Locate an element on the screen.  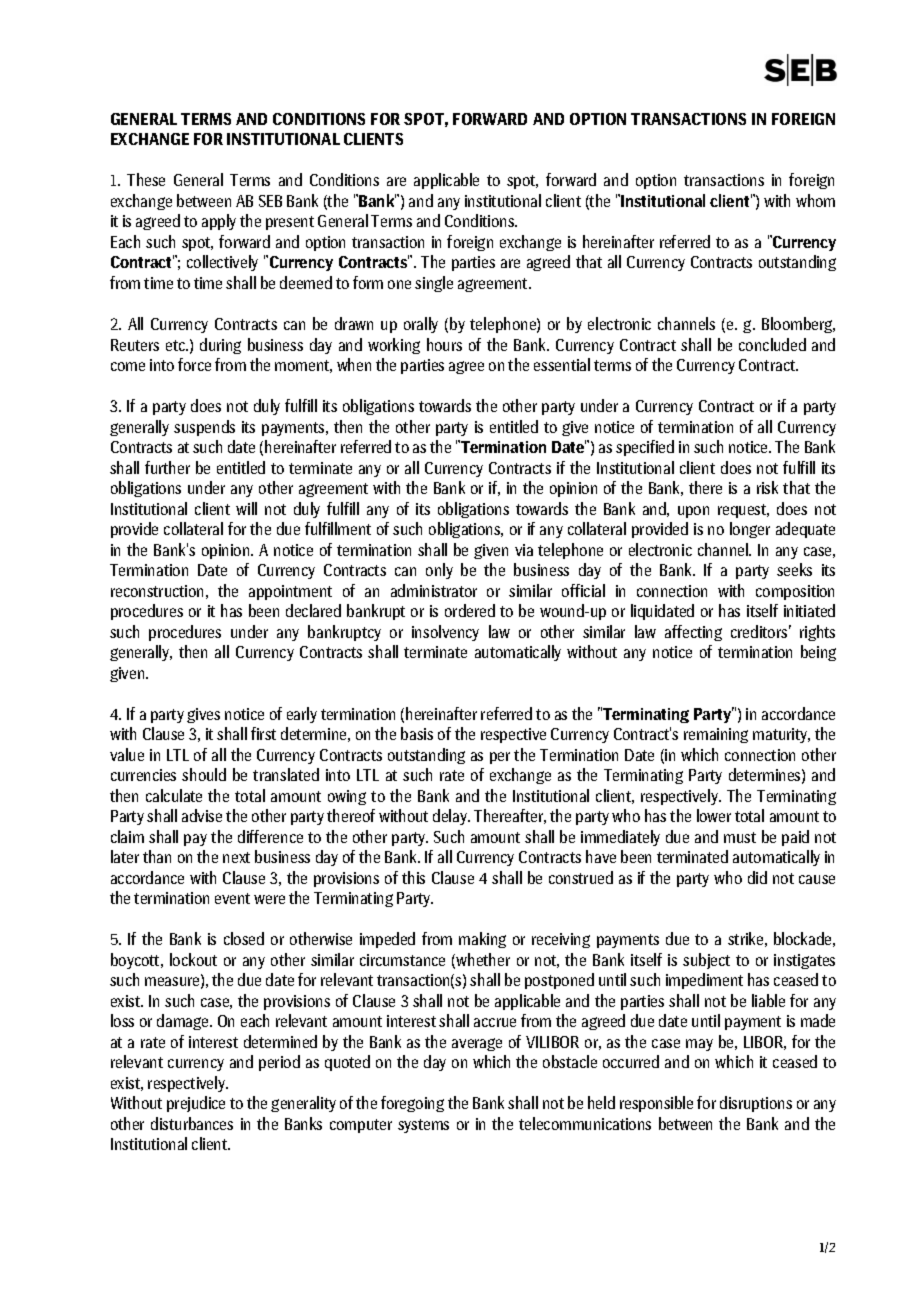
whom is located at coordinates (815, 200).
